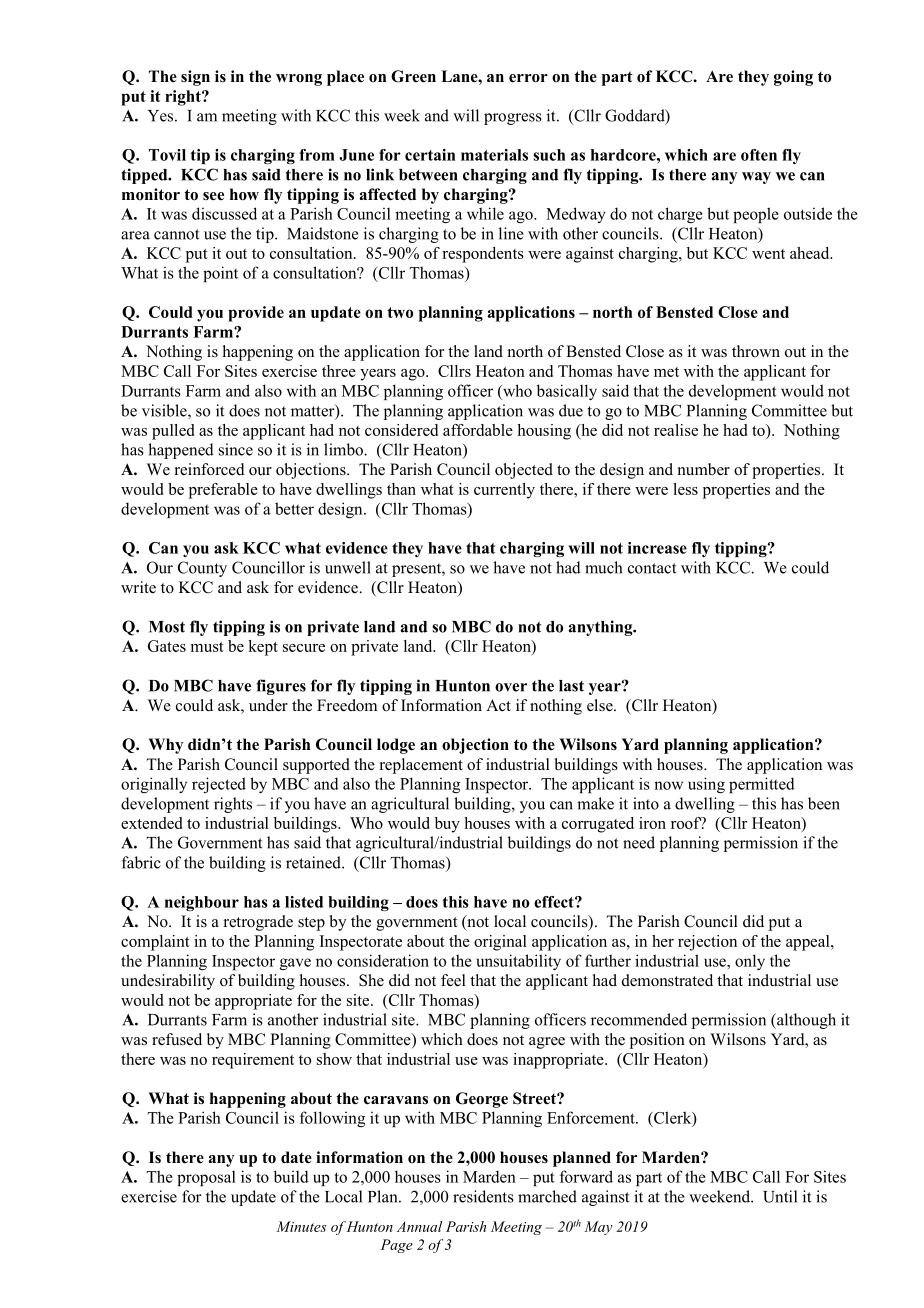 Image resolution: width=924 pixels, height=1308 pixels. What do you see at coordinates (453, 980) in the screenshot?
I see `feel` at bounding box center [453, 980].
